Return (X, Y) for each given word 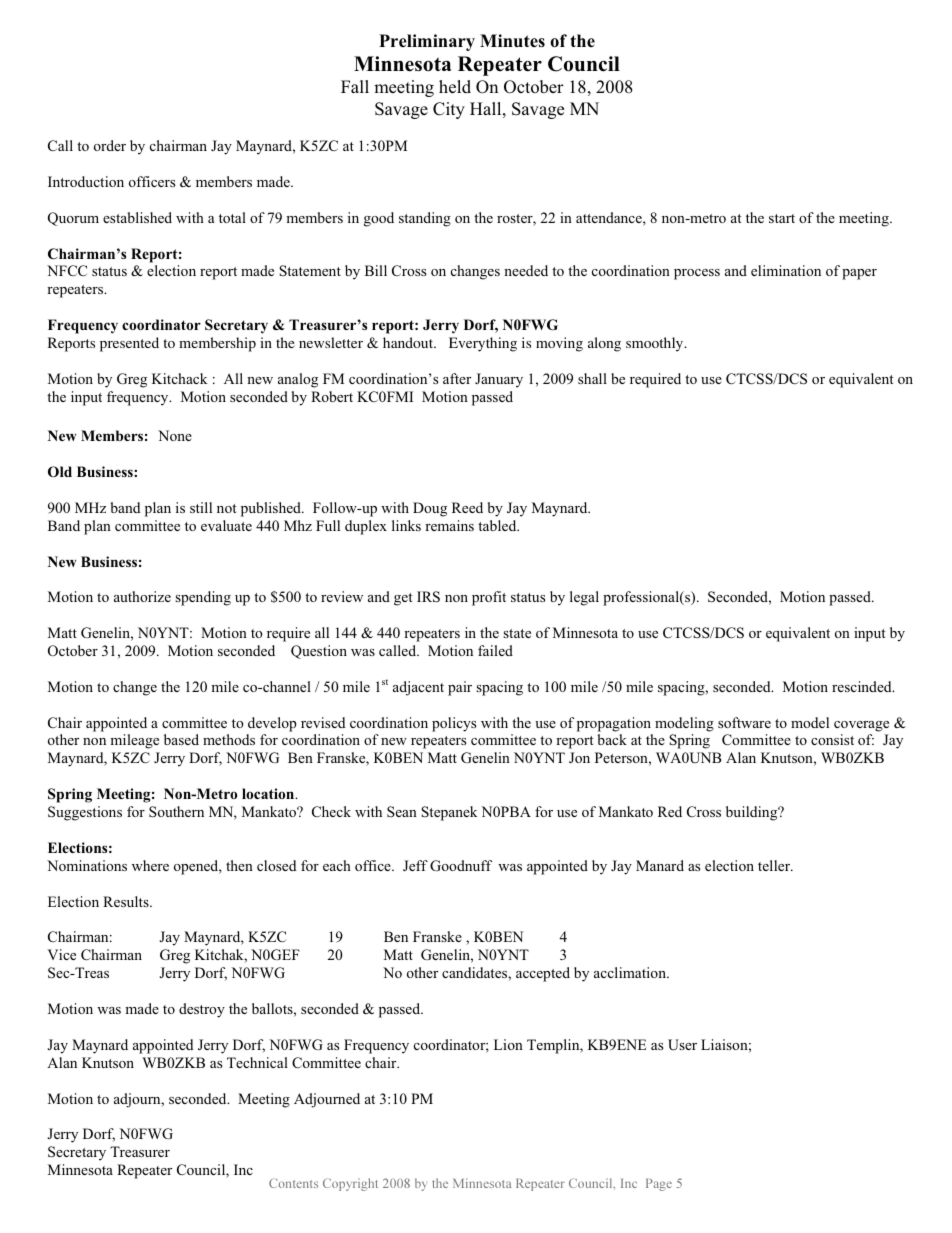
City (449, 110)
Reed (467, 507)
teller (775, 865)
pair (460, 688)
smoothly (656, 344)
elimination (786, 270)
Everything (483, 344)
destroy (202, 1010)
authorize (142, 596)
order (110, 145)
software (744, 722)
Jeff (415, 865)
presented (129, 344)
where (150, 865)
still (201, 507)
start (782, 218)
